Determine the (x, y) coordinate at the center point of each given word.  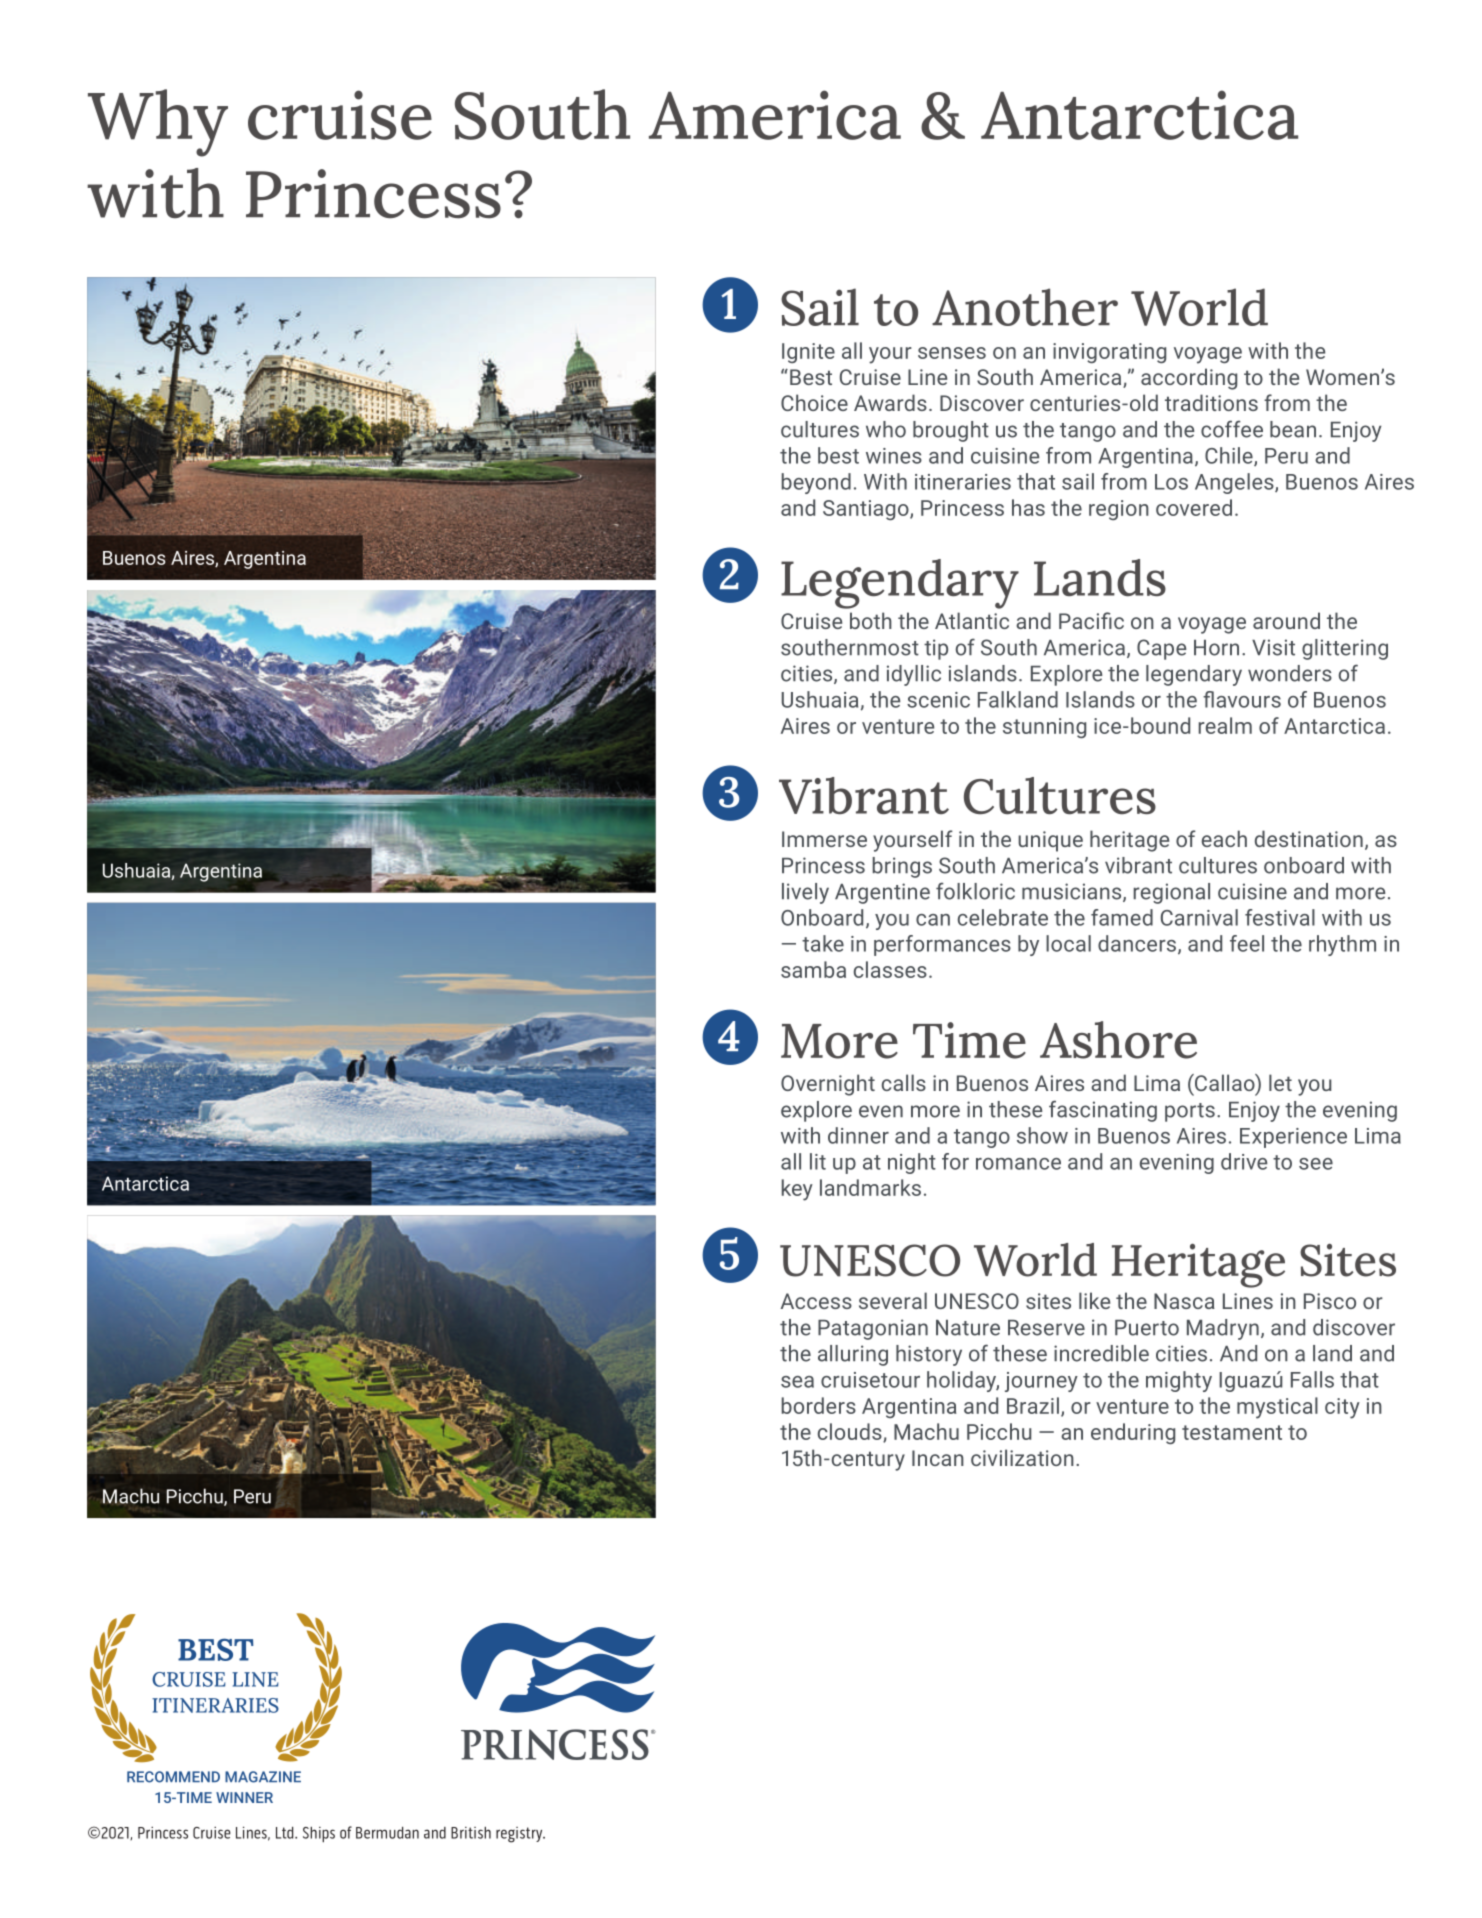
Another (1025, 307)
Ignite (808, 353)
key (797, 1190)
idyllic (914, 675)
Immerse (824, 839)
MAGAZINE (263, 1777)
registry (520, 1835)
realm (1225, 725)
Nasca (1184, 1301)
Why (158, 123)
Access (816, 1301)
